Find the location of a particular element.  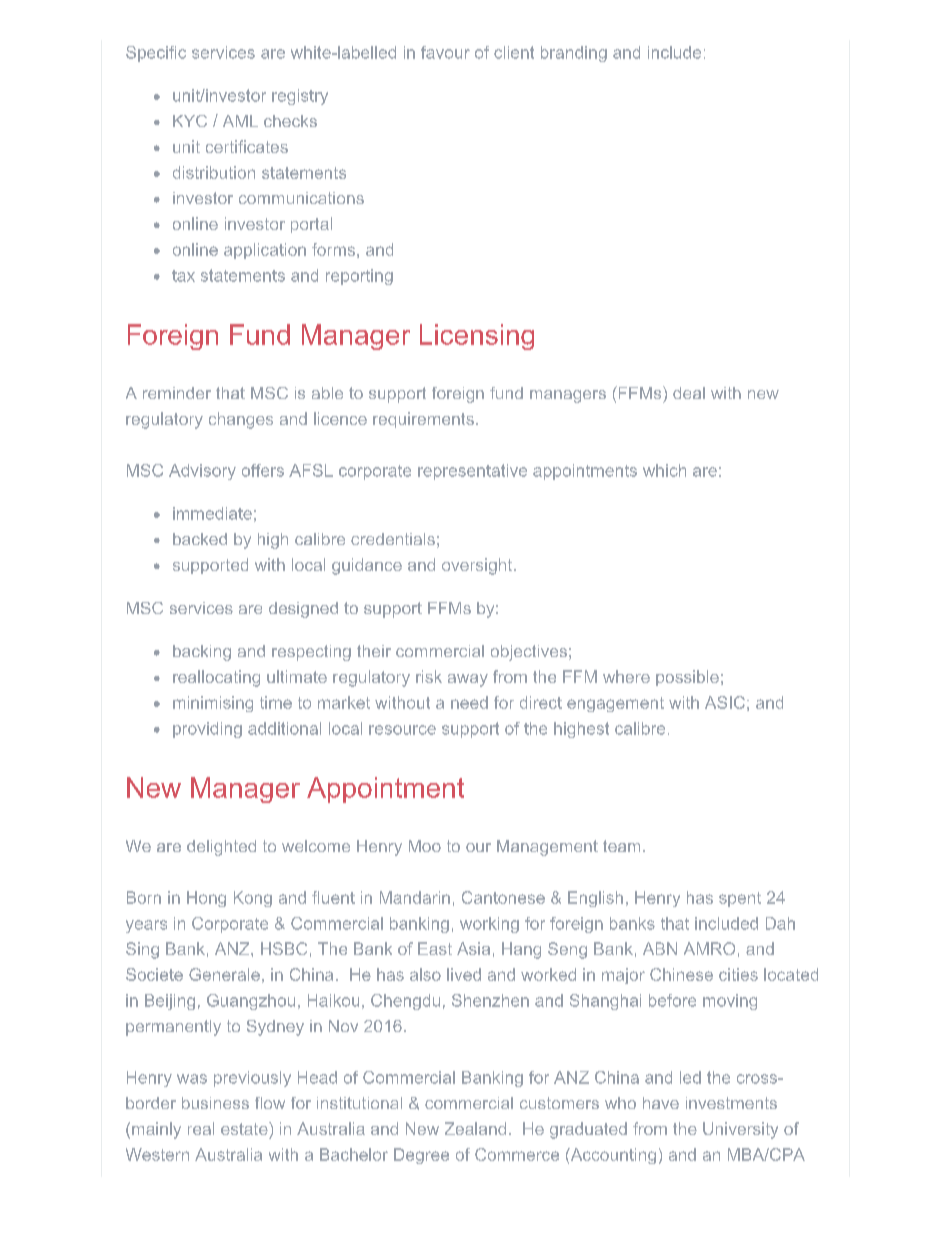

delighted is located at coordinates (221, 848).
